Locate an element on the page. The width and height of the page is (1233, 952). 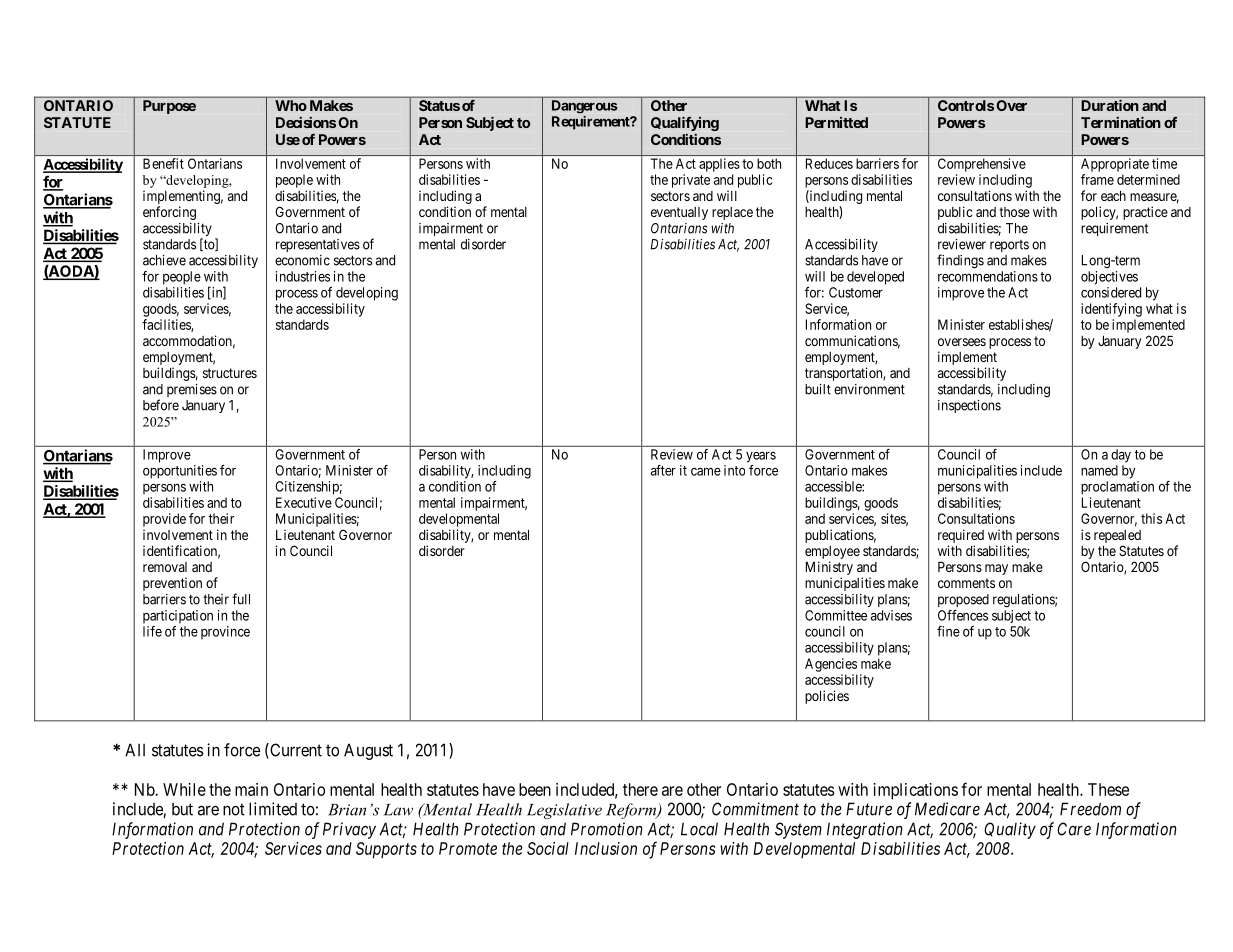
Who is located at coordinates (291, 105).
